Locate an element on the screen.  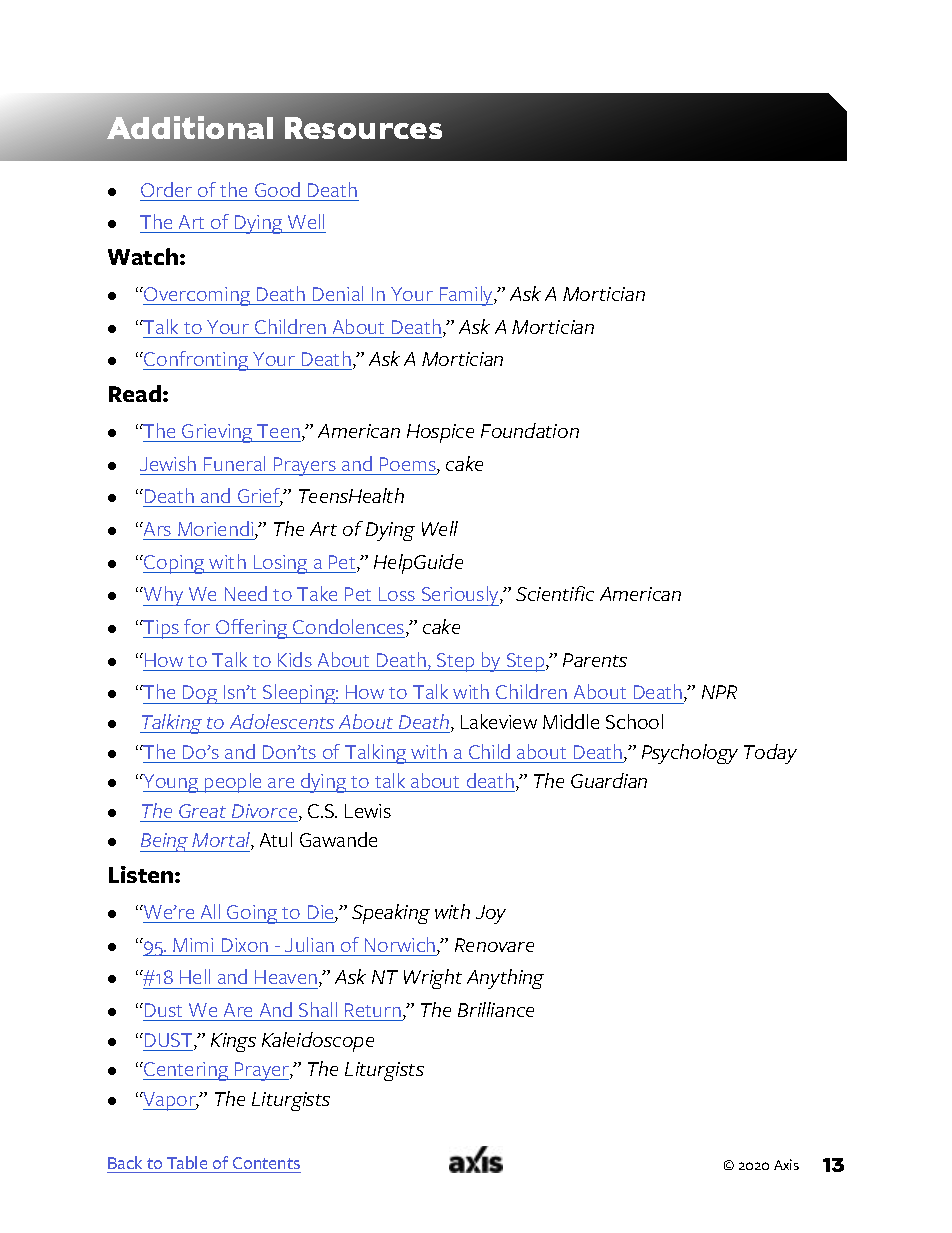
Hospice is located at coordinates (440, 433).
